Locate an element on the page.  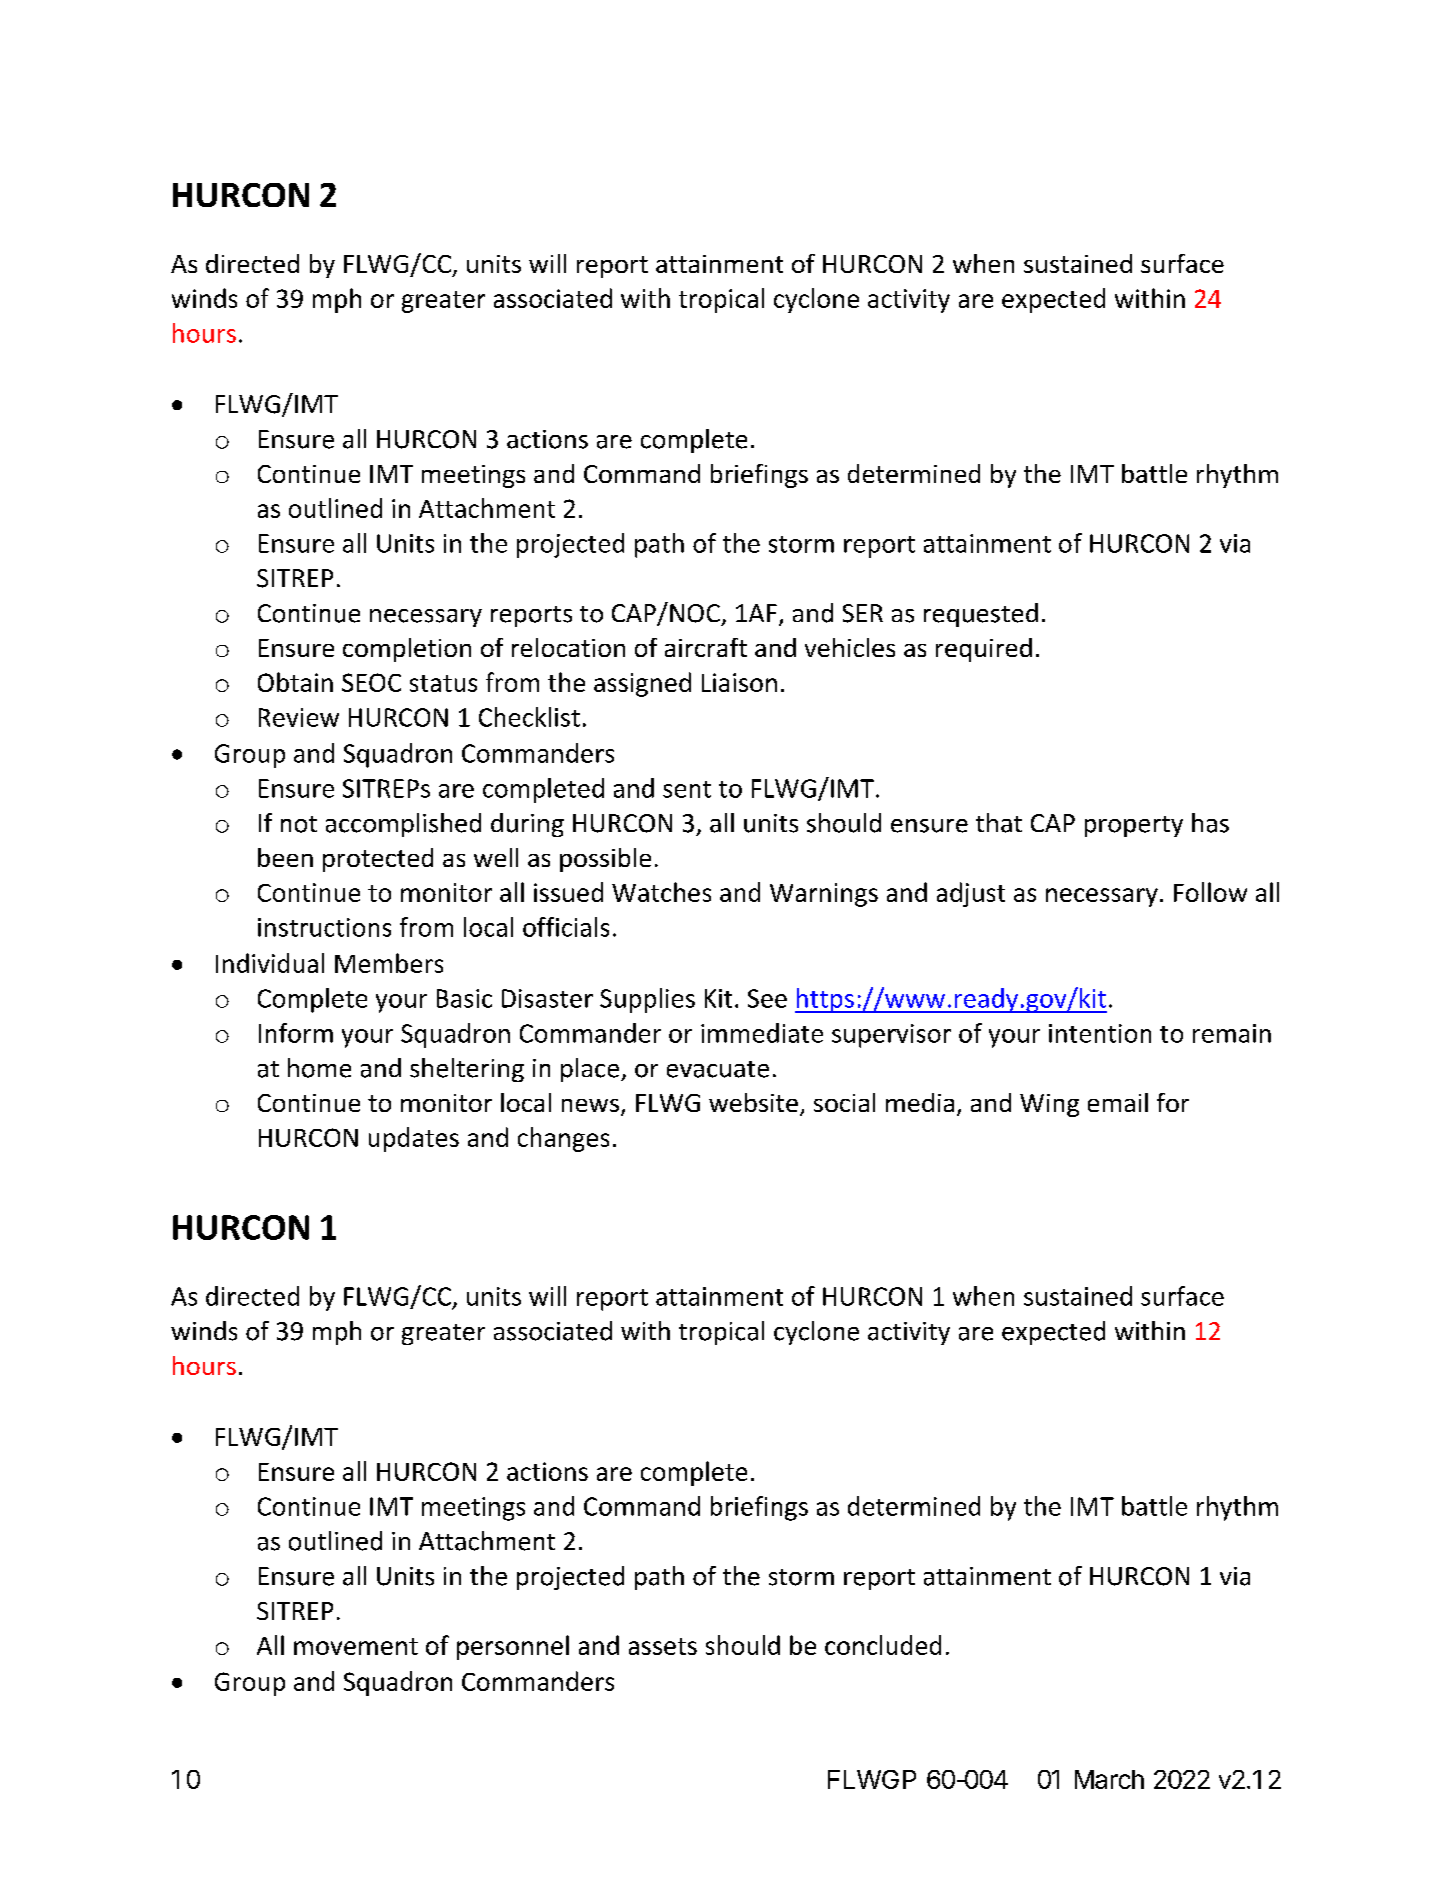
Wing is located at coordinates (1049, 1105).
